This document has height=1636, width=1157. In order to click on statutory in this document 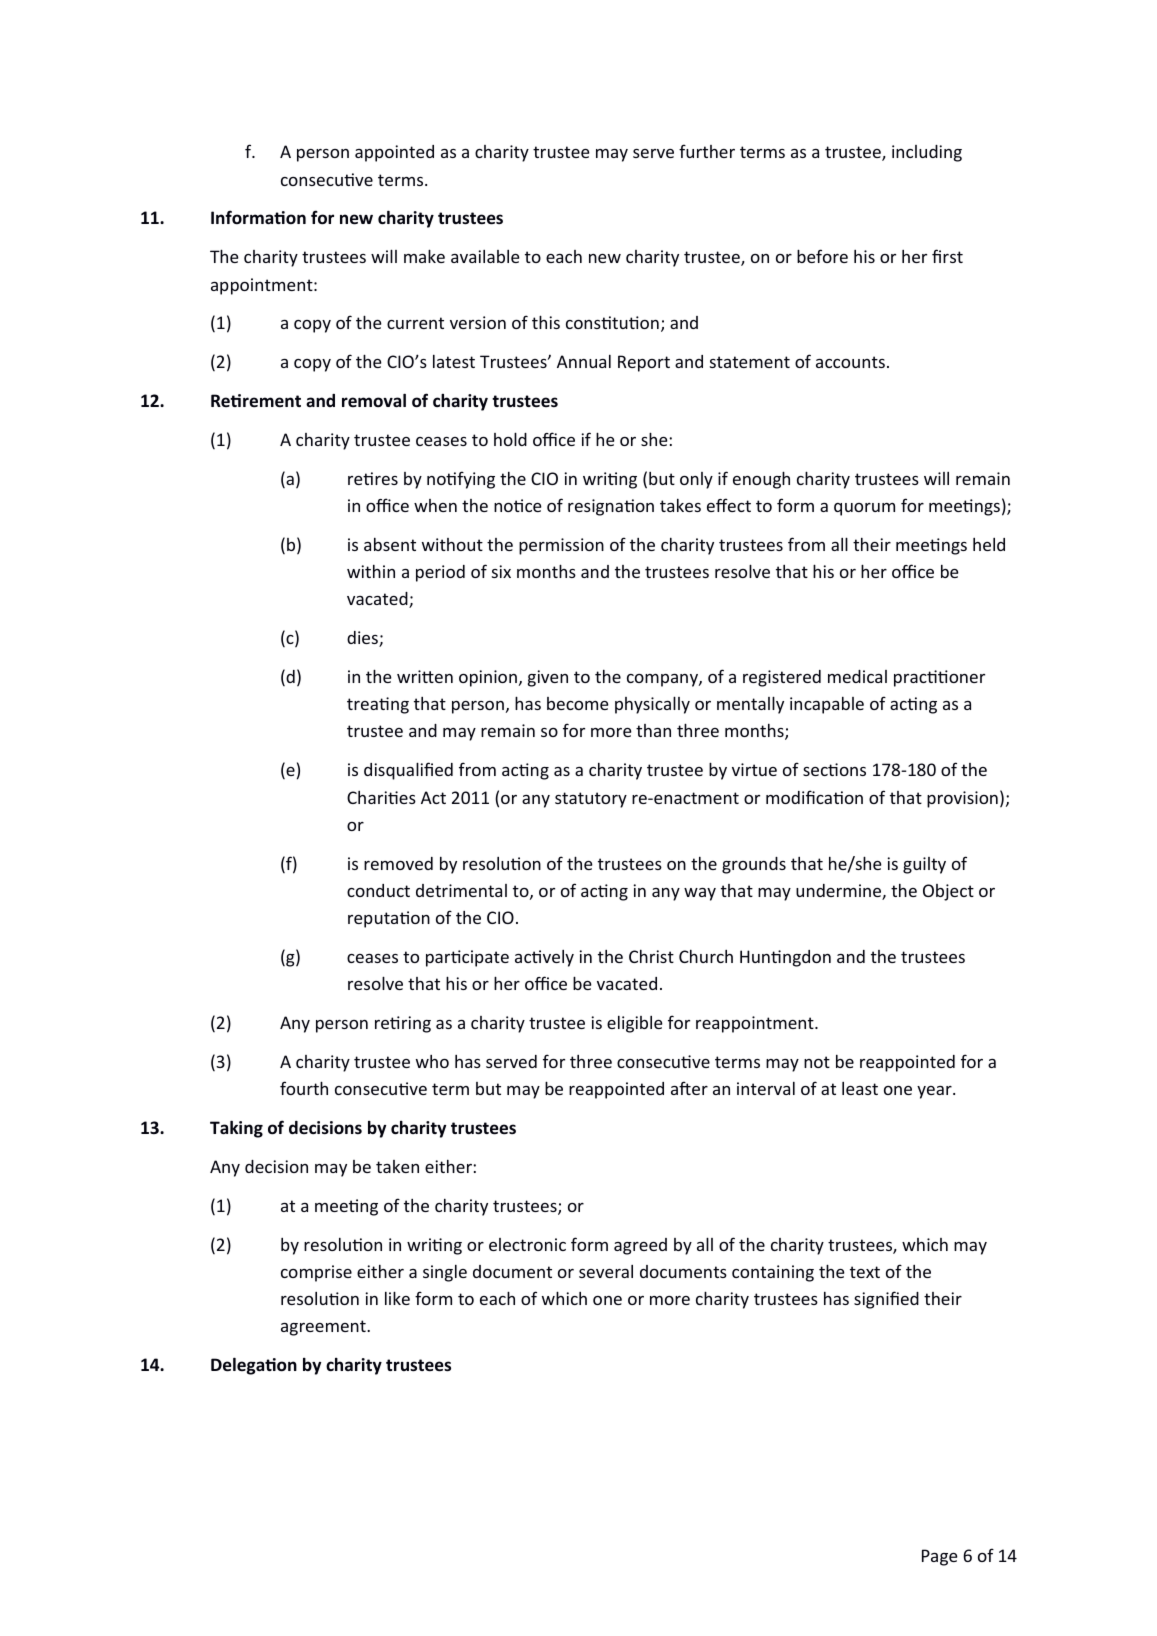, I will do `click(591, 800)`.
